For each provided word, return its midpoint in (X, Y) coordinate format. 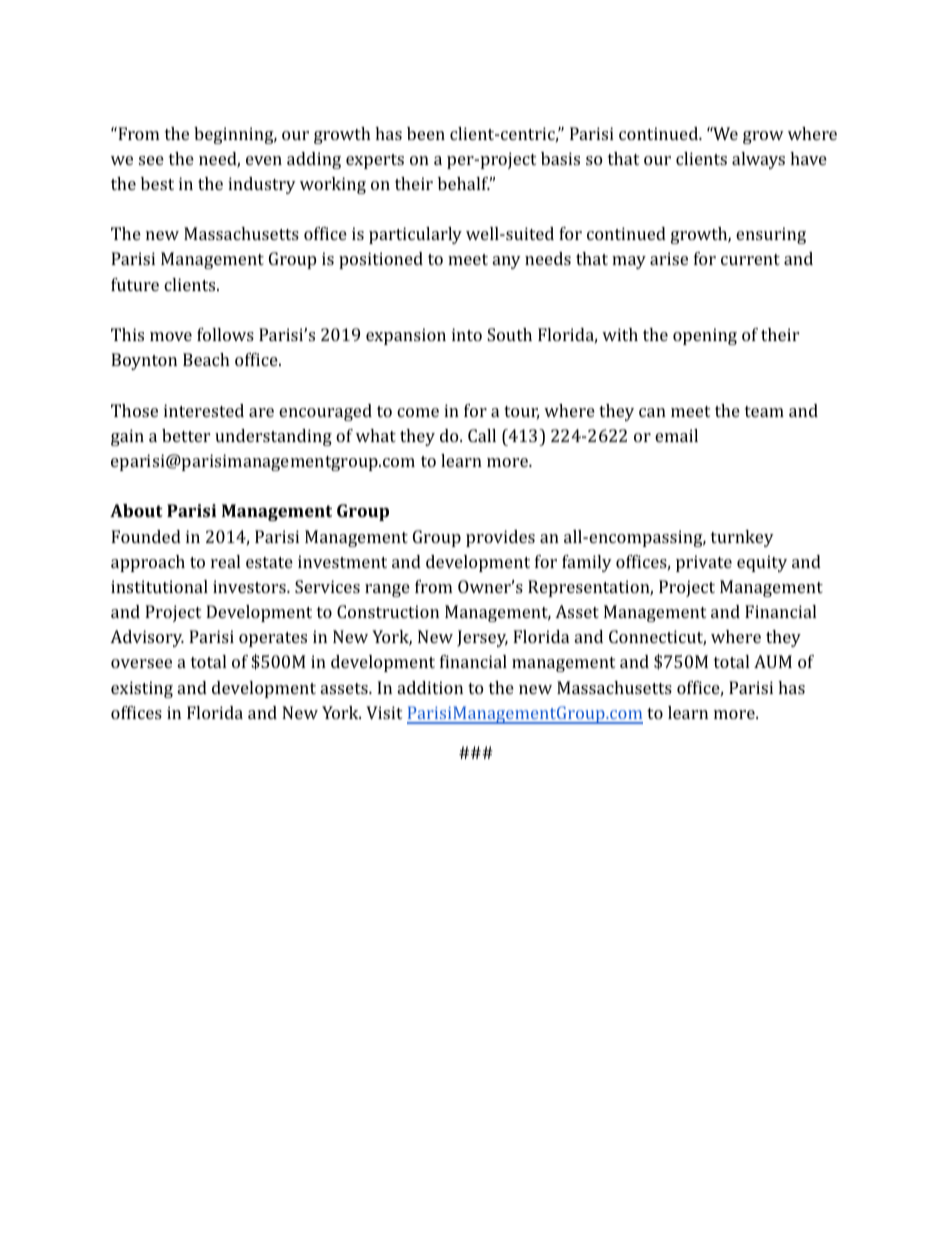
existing (142, 689)
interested (204, 410)
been (426, 133)
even (264, 160)
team (764, 411)
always (758, 160)
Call (482, 435)
